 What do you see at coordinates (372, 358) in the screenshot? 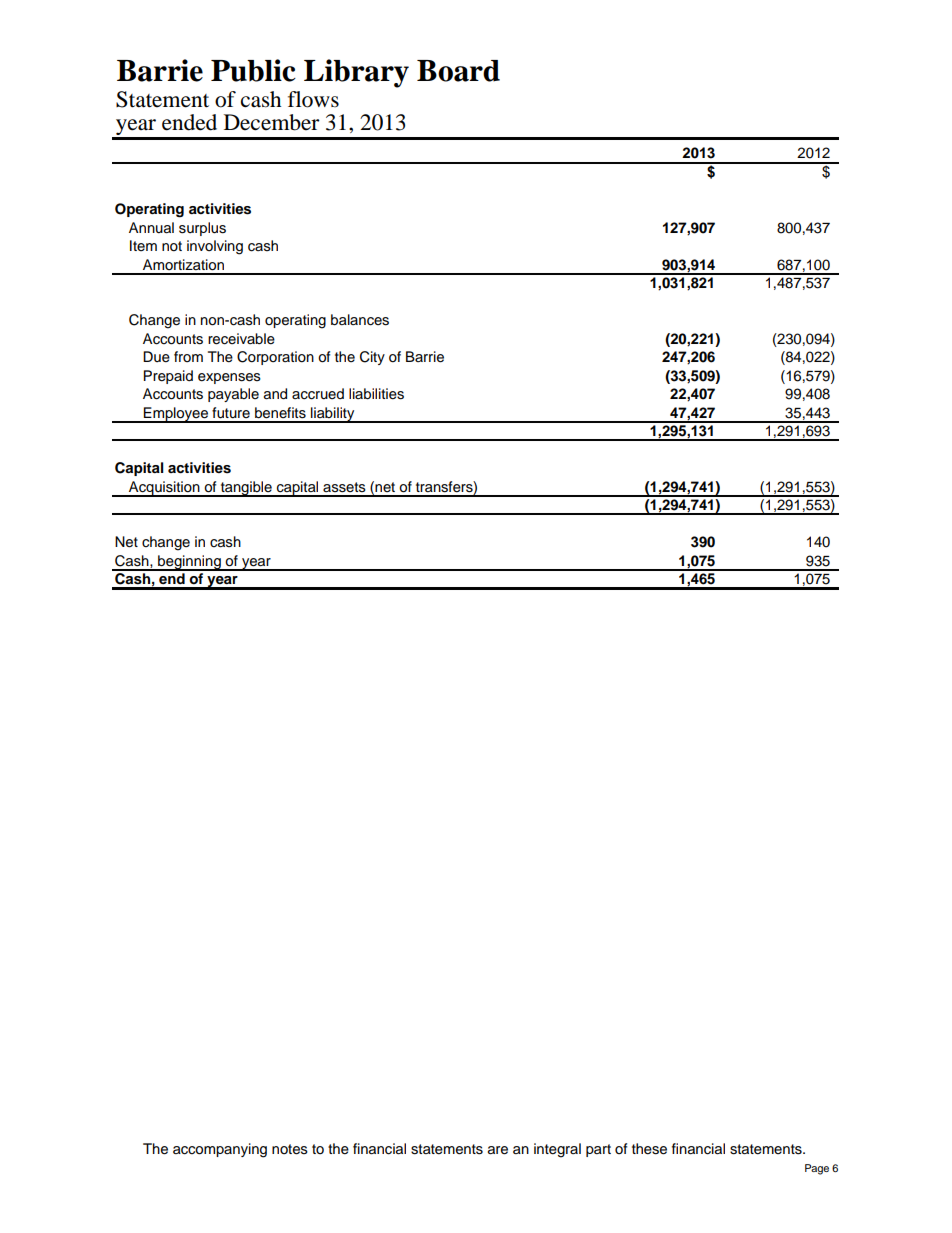
I see `City` at bounding box center [372, 358].
